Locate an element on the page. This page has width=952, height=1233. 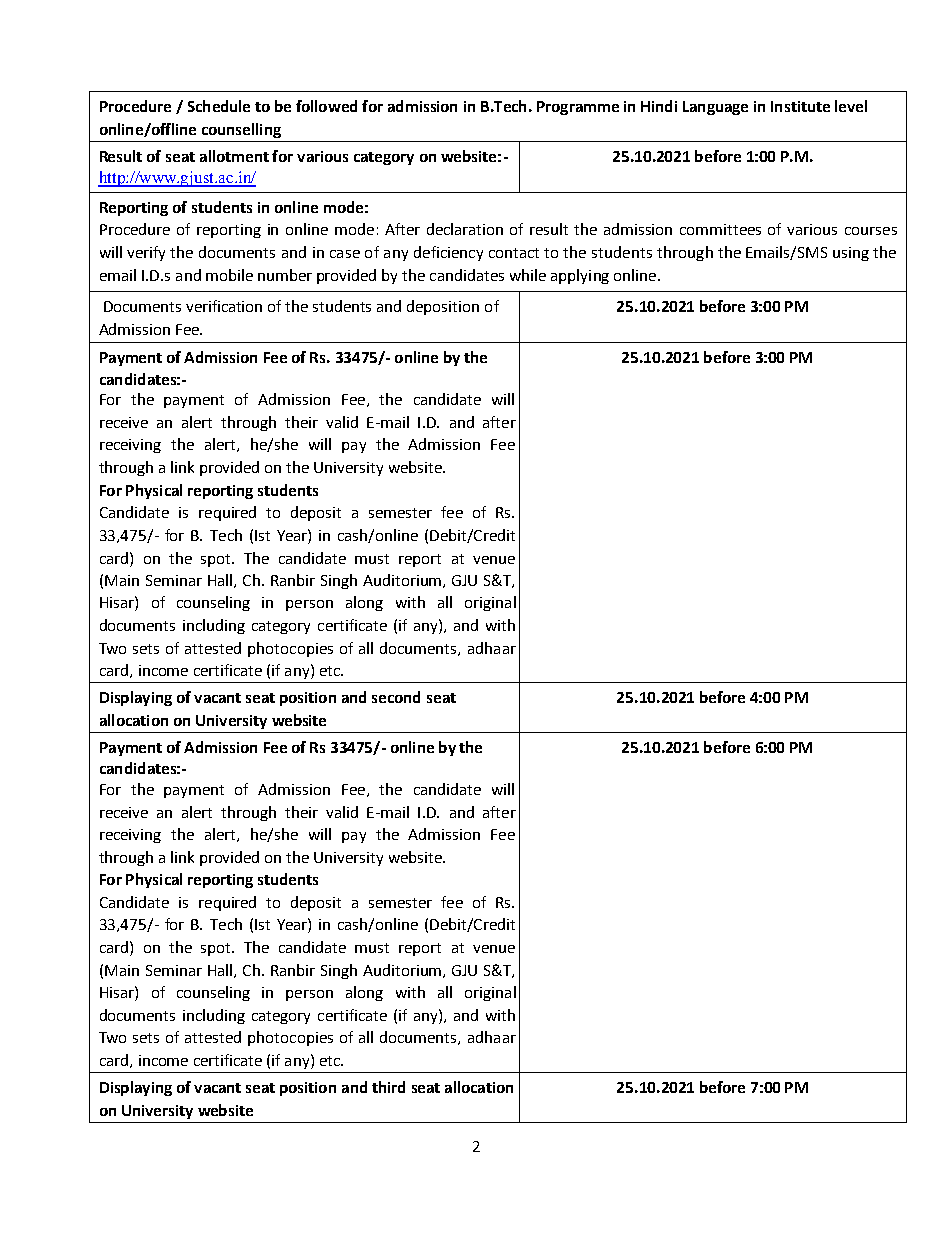
Institute is located at coordinates (800, 106).
